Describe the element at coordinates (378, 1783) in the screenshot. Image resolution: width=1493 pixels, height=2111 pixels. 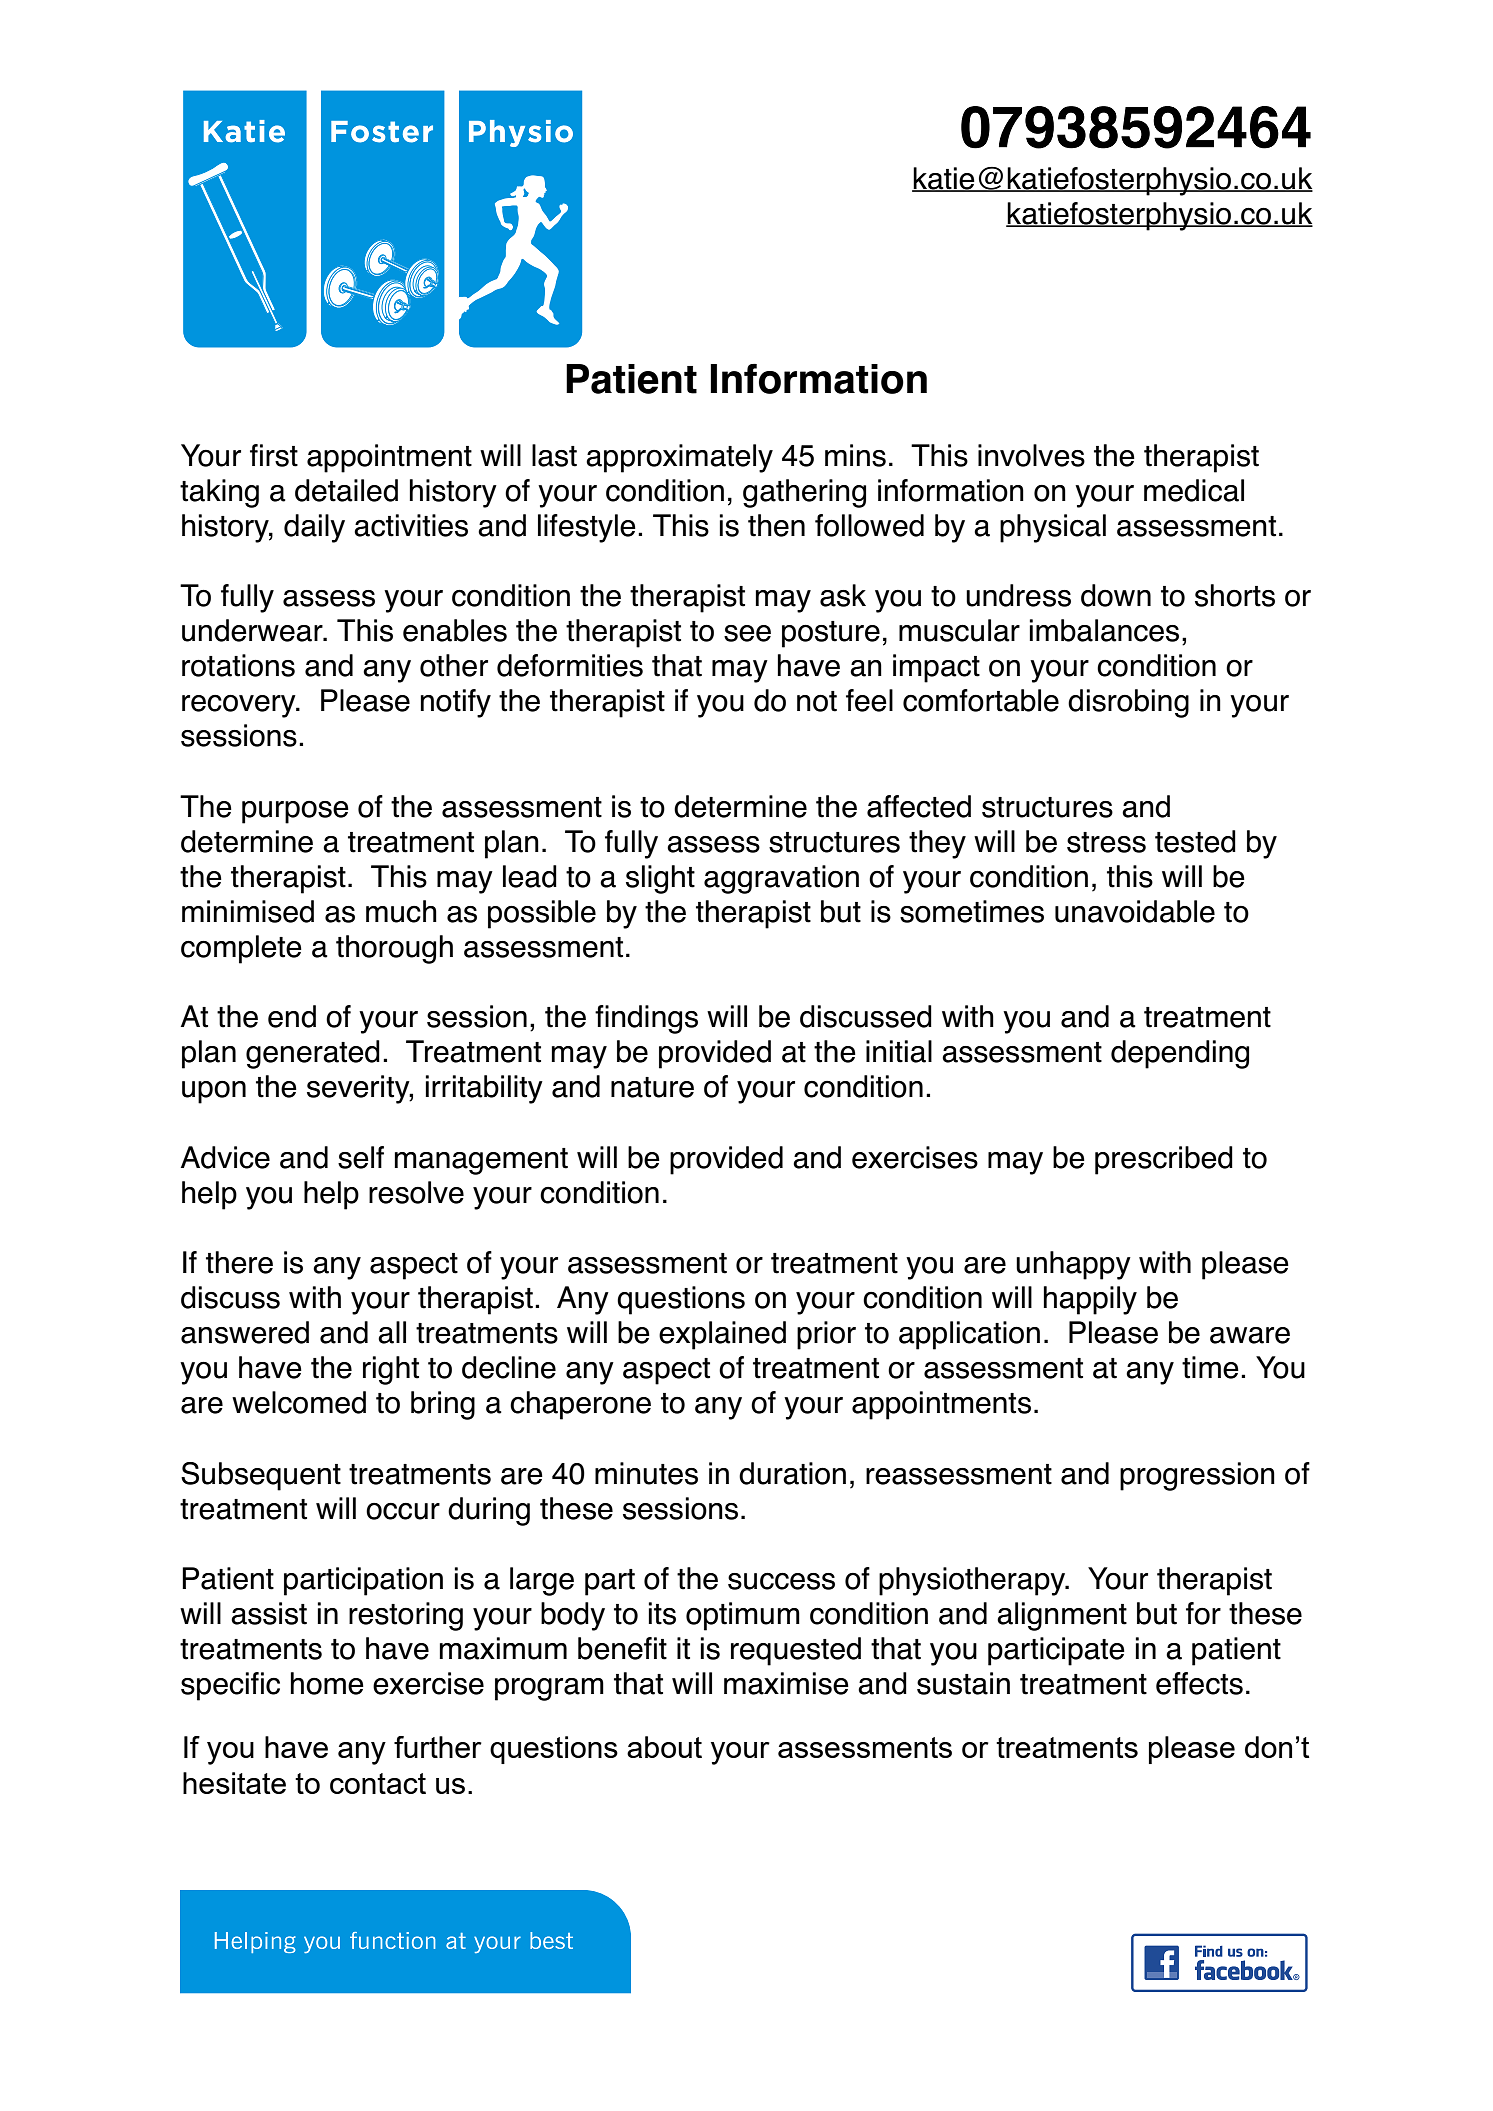
I see `contact` at that location.
